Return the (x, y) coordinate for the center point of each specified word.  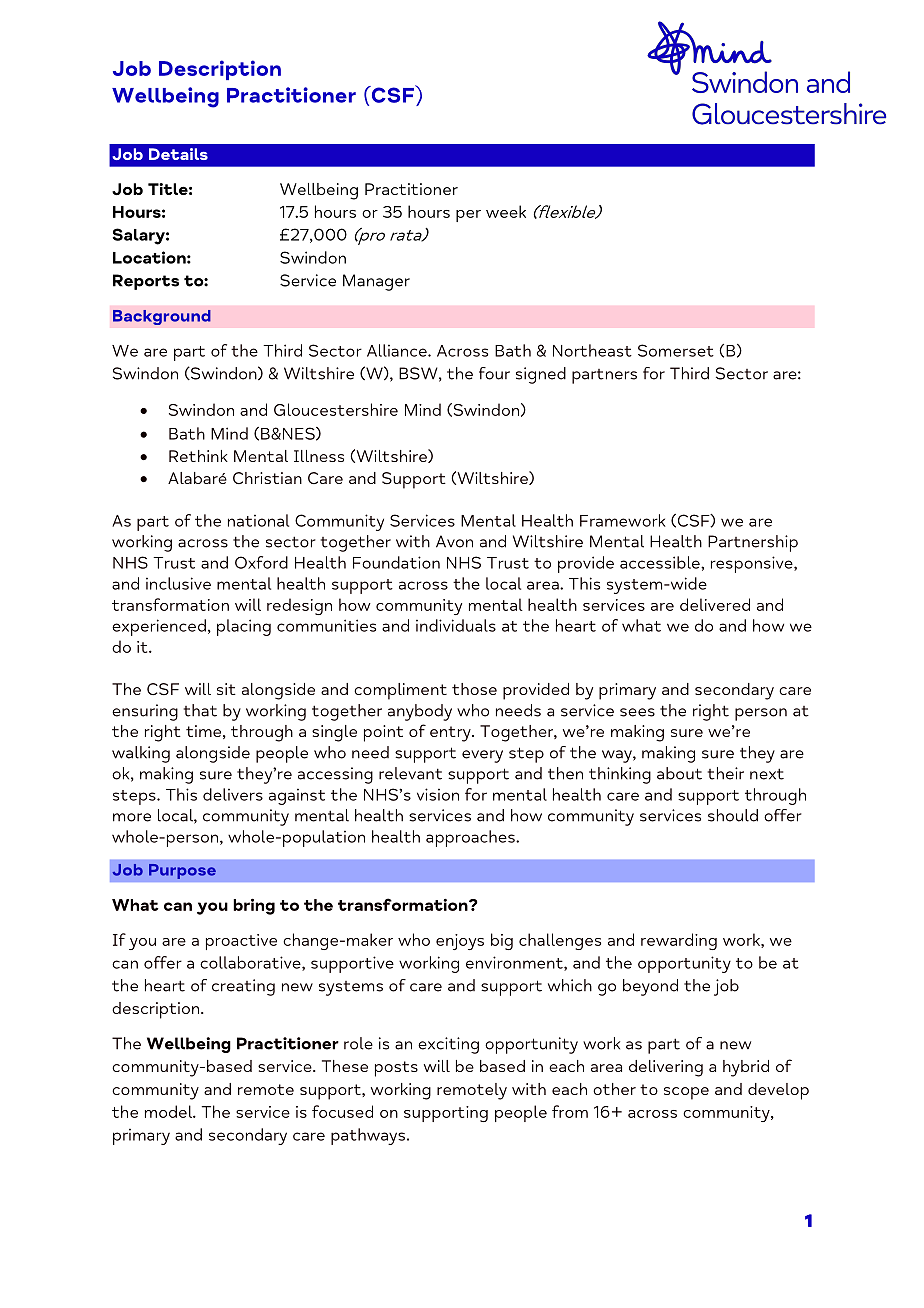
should (733, 815)
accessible (661, 562)
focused (342, 1111)
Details (178, 154)
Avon (454, 541)
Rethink (198, 456)
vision (438, 794)
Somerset (676, 350)
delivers (233, 794)
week (506, 211)
